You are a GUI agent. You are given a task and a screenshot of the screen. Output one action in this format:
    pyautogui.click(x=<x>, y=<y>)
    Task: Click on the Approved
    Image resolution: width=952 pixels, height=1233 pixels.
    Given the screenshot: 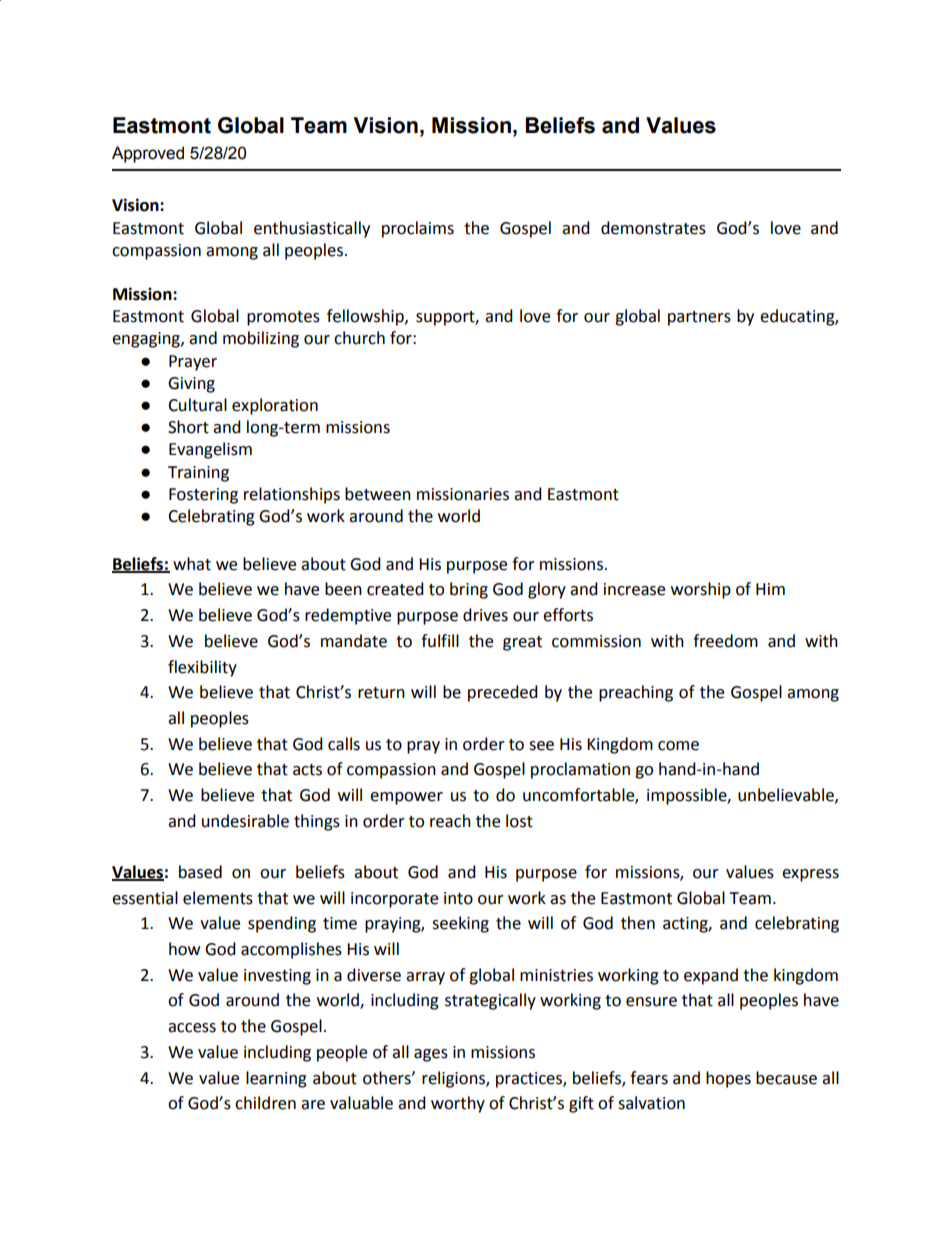 What is the action you would take?
    pyautogui.click(x=148, y=154)
